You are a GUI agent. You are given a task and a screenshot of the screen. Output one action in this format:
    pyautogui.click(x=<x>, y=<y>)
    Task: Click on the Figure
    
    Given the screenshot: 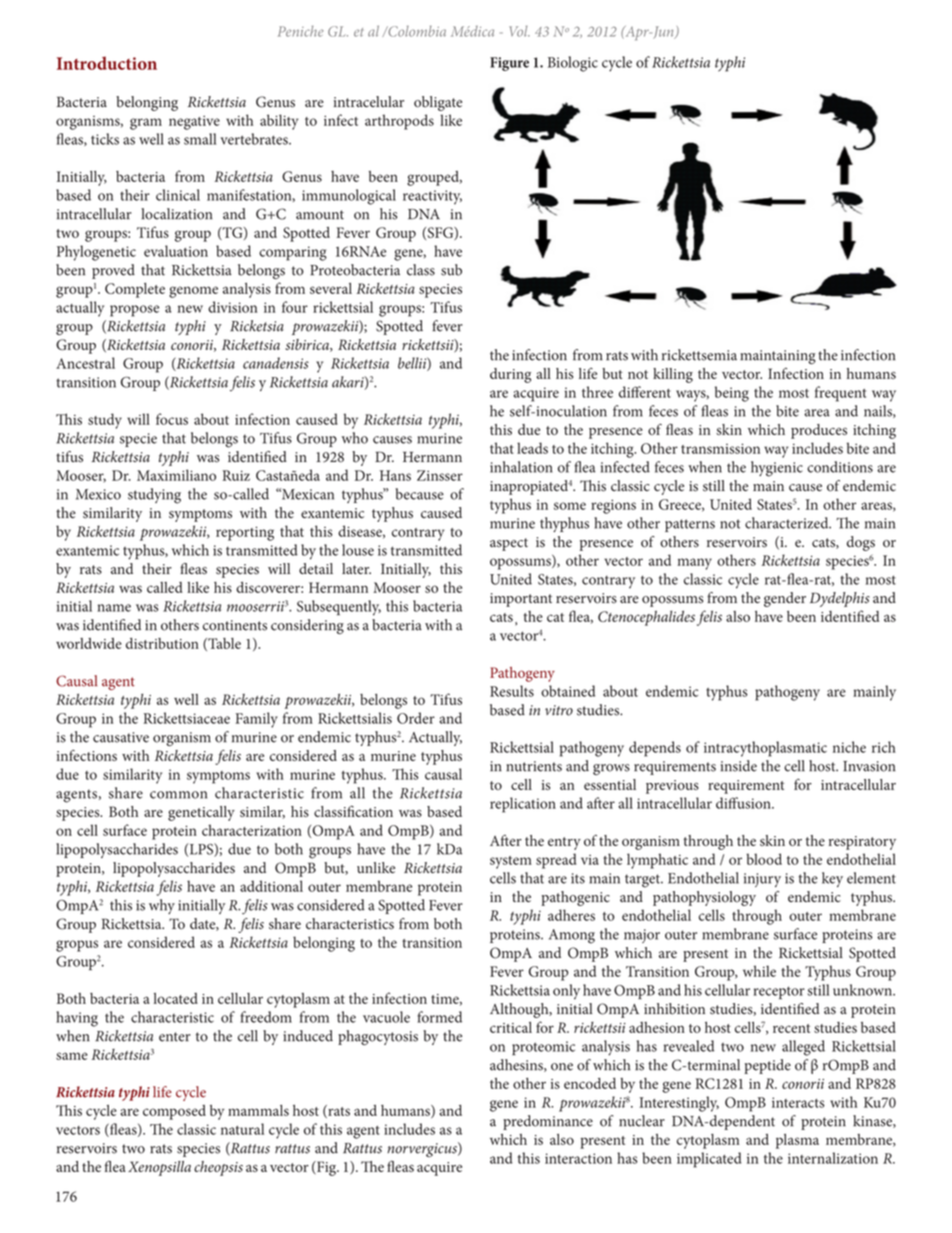 What is the action you would take?
    pyautogui.click(x=509, y=64)
